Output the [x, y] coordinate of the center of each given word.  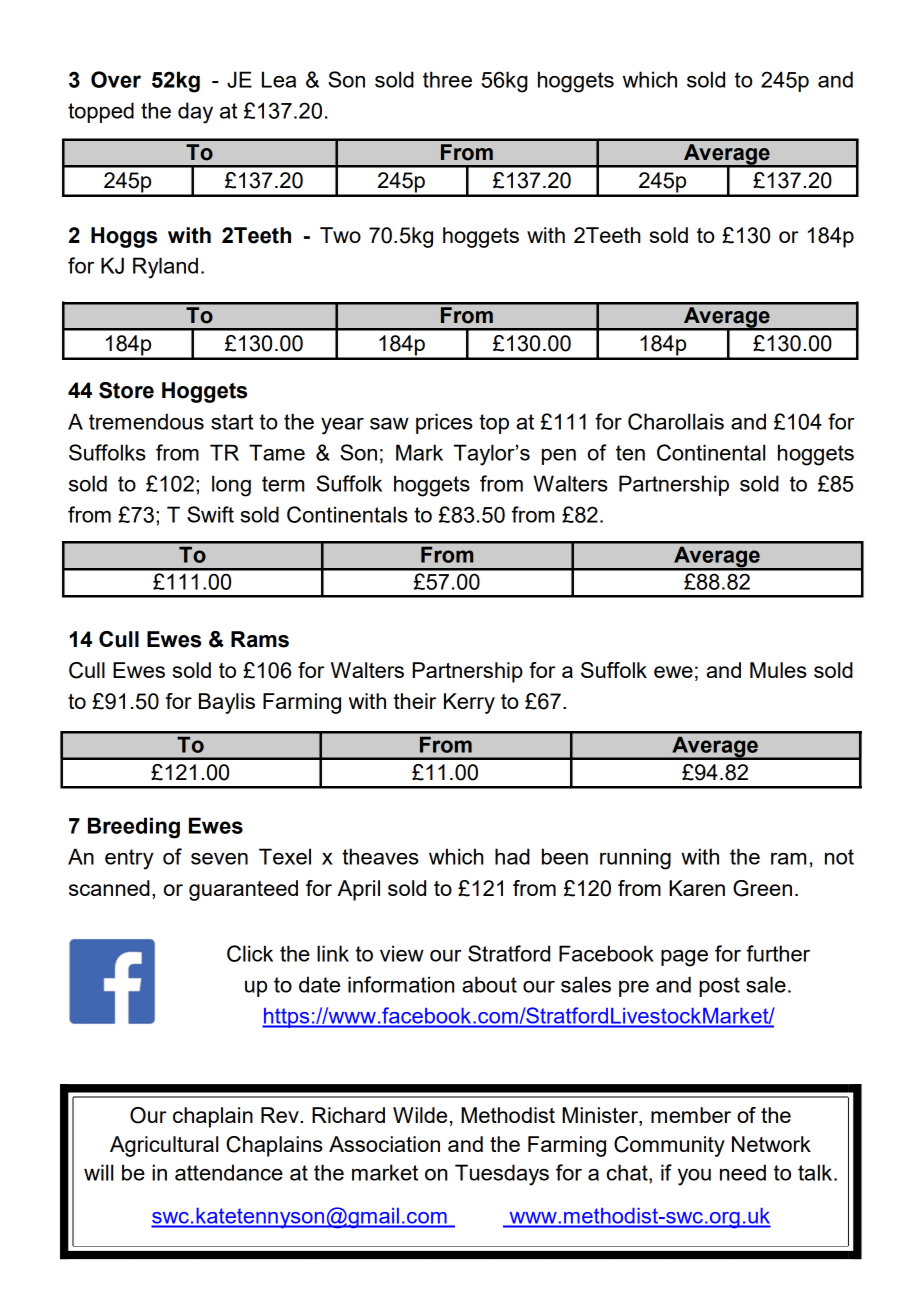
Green [762, 888]
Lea [279, 79]
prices [444, 423]
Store [126, 390]
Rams [260, 639]
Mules [778, 670]
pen [559, 457]
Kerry [469, 703]
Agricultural [164, 1146]
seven [219, 859]
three [447, 79]
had [512, 856]
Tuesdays [502, 1175]
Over [116, 79]
